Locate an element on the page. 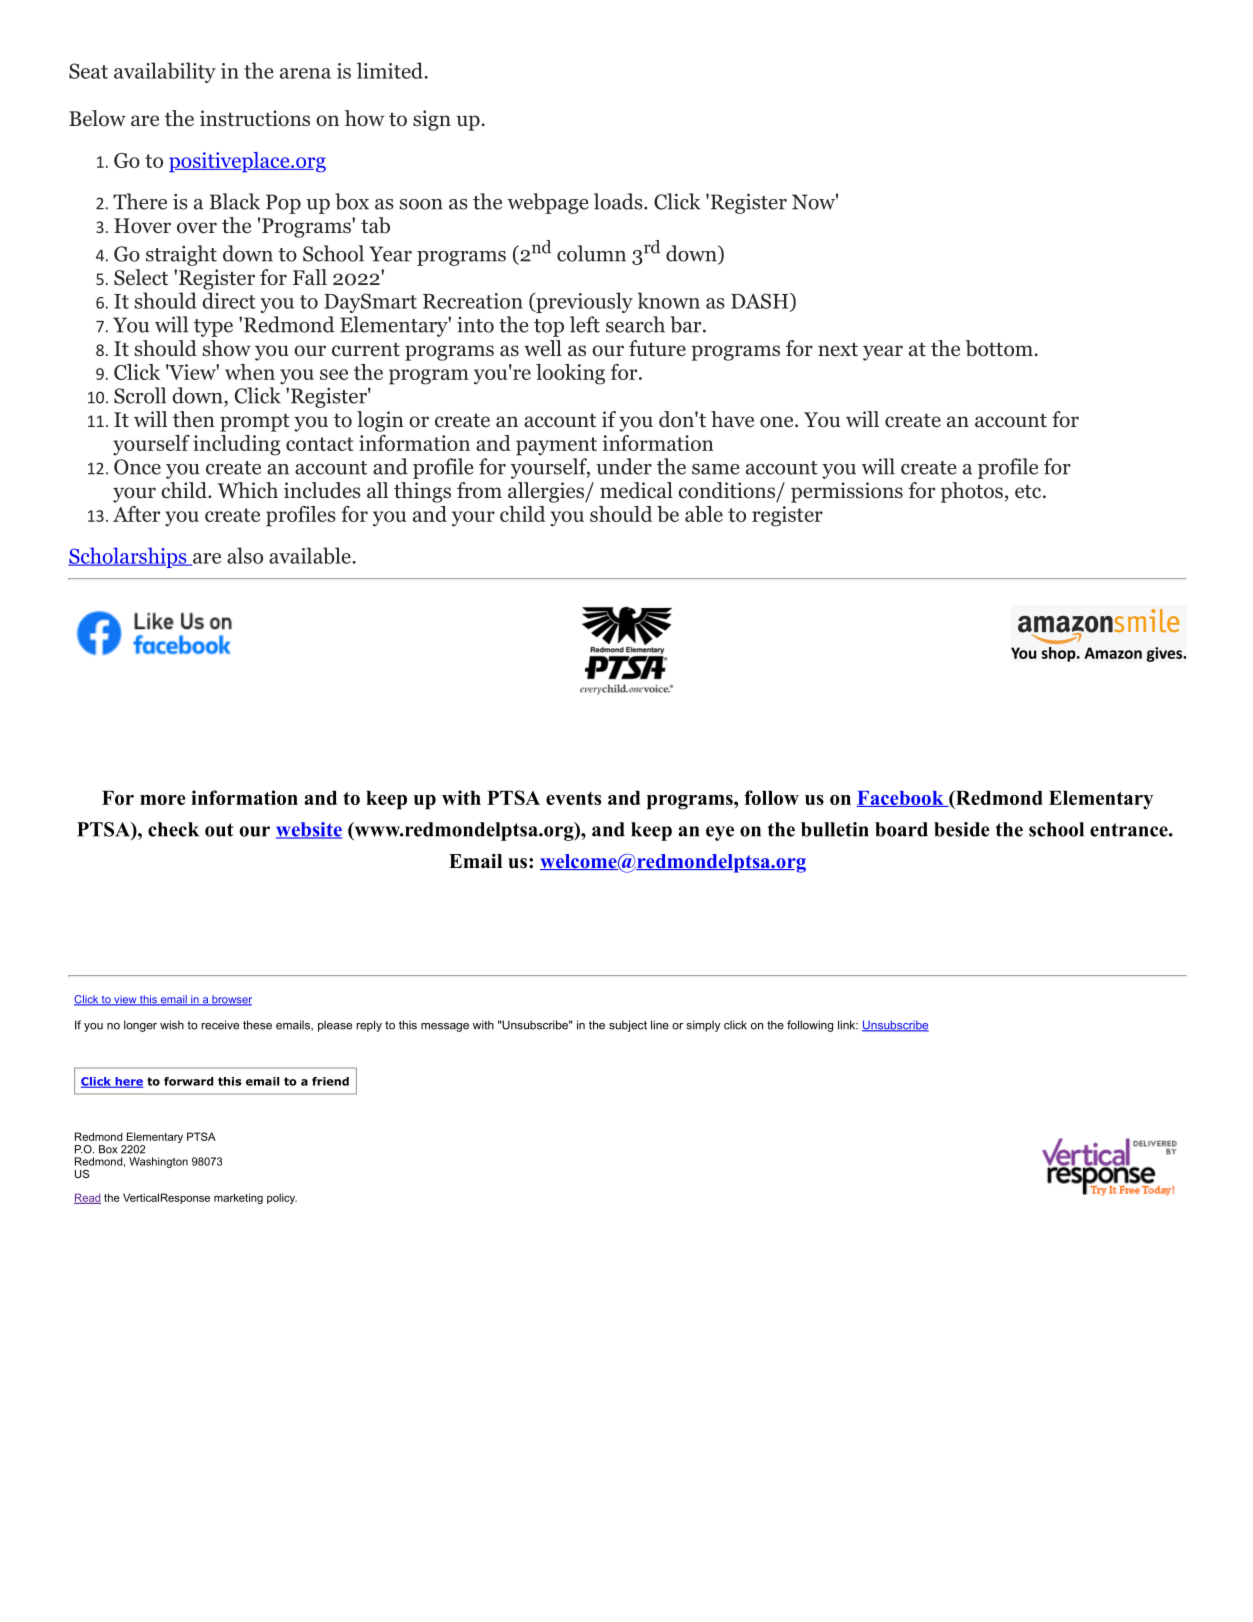 This page has height=1622, width=1253. Washington is located at coordinates (158, 1162).
